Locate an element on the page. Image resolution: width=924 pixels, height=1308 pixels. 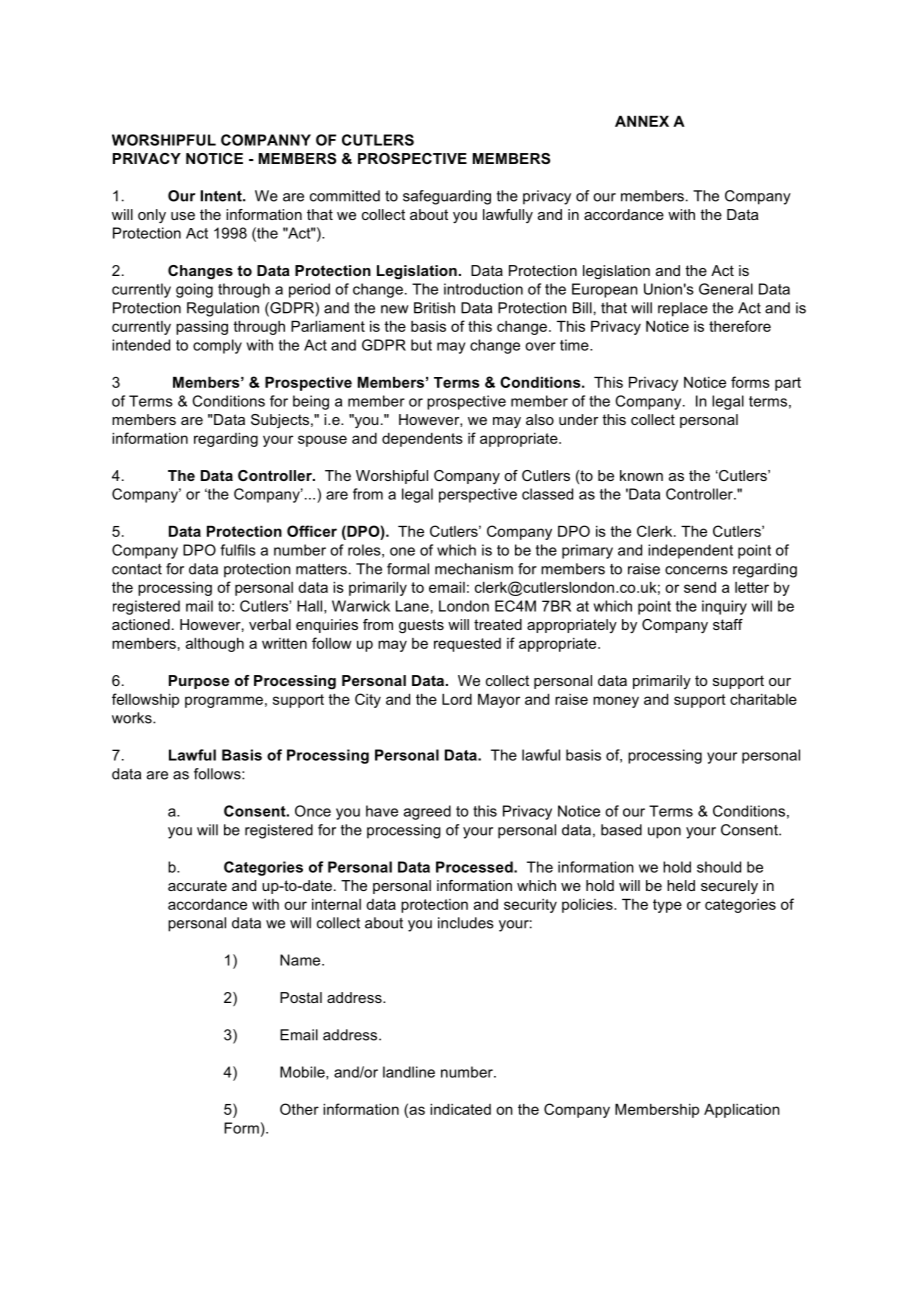
fulfils is located at coordinates (238, 550).
